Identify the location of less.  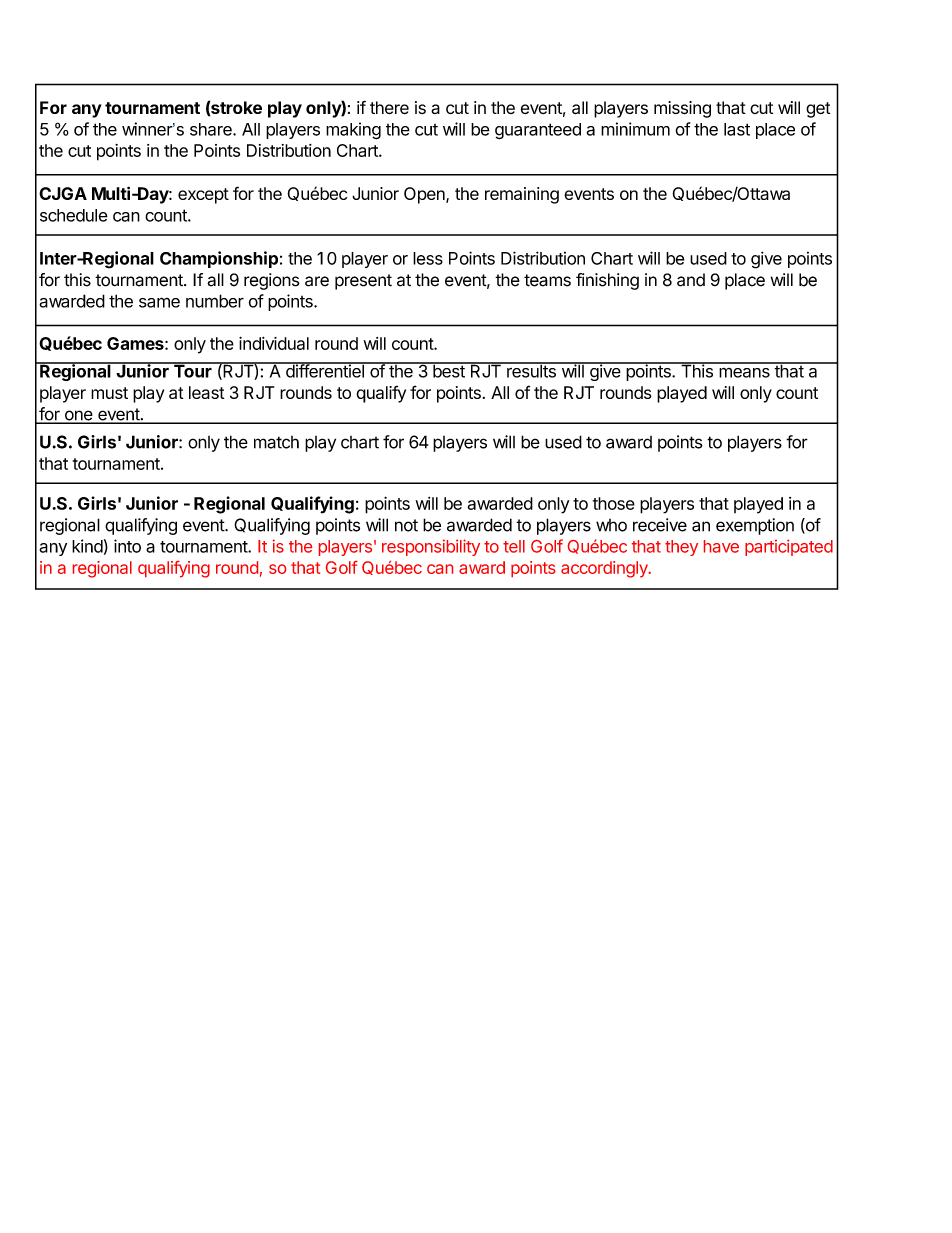
(428, 258).
